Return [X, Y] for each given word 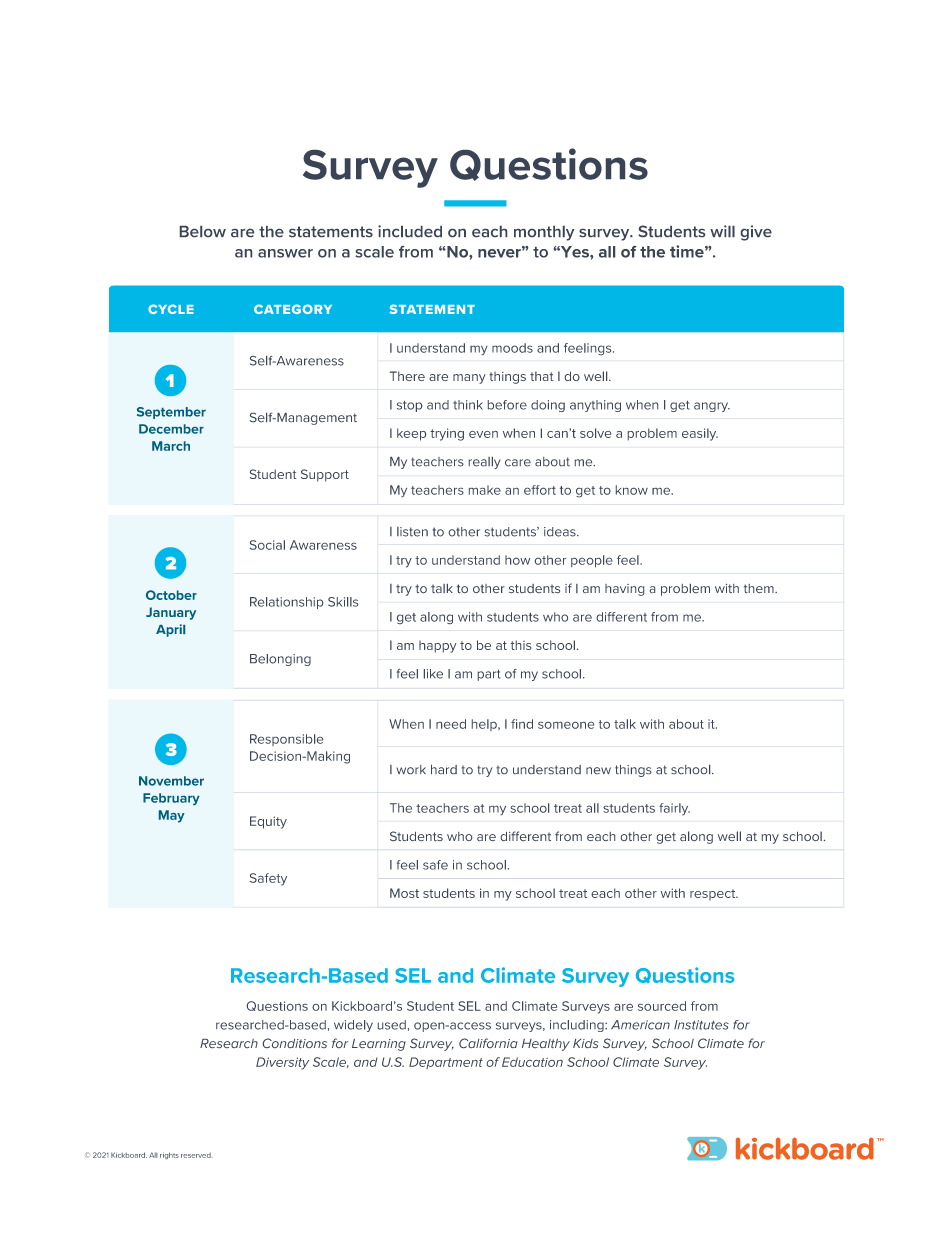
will [722, 231]
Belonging [280, 660]
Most [404, 893]
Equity [268, 822]
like [433, 674]
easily [700, 434]
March [171, 446]
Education [532, 1062]
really [484, 463]
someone [566, 725]
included [410, 231]
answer [285, 253]
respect [714, 894]
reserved [196, 1155]
